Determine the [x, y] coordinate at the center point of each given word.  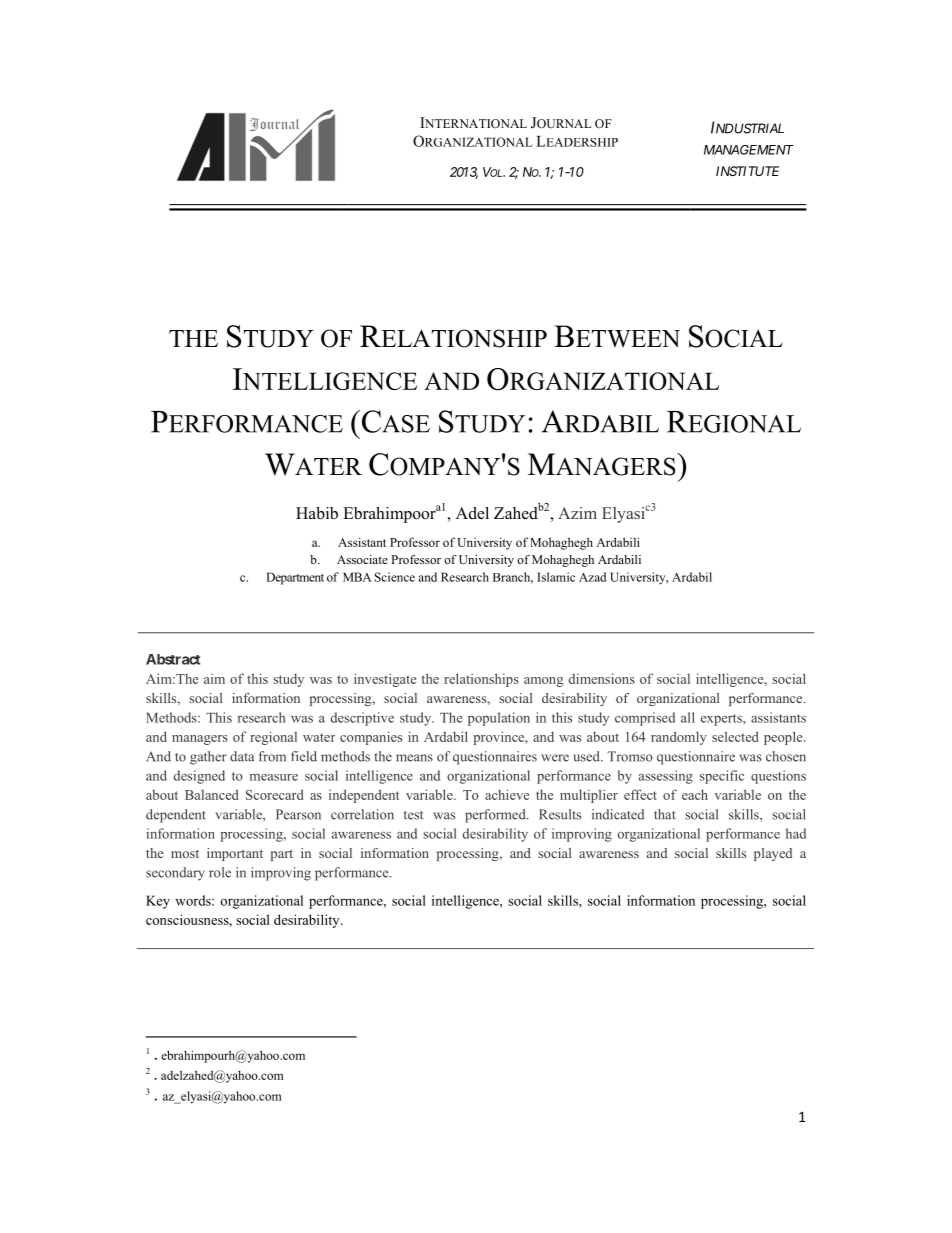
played [773, 854]
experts [722, 720]
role [220, 872]
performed [496, 816]
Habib [317, 513]
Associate [362, 559]
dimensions [602, 678]
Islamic [556, 577]
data [242, 756]
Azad [592, 577]
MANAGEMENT [749, 150]
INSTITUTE [747, 171]
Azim [577, 513]
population [499, 719]
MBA [357, 577]
